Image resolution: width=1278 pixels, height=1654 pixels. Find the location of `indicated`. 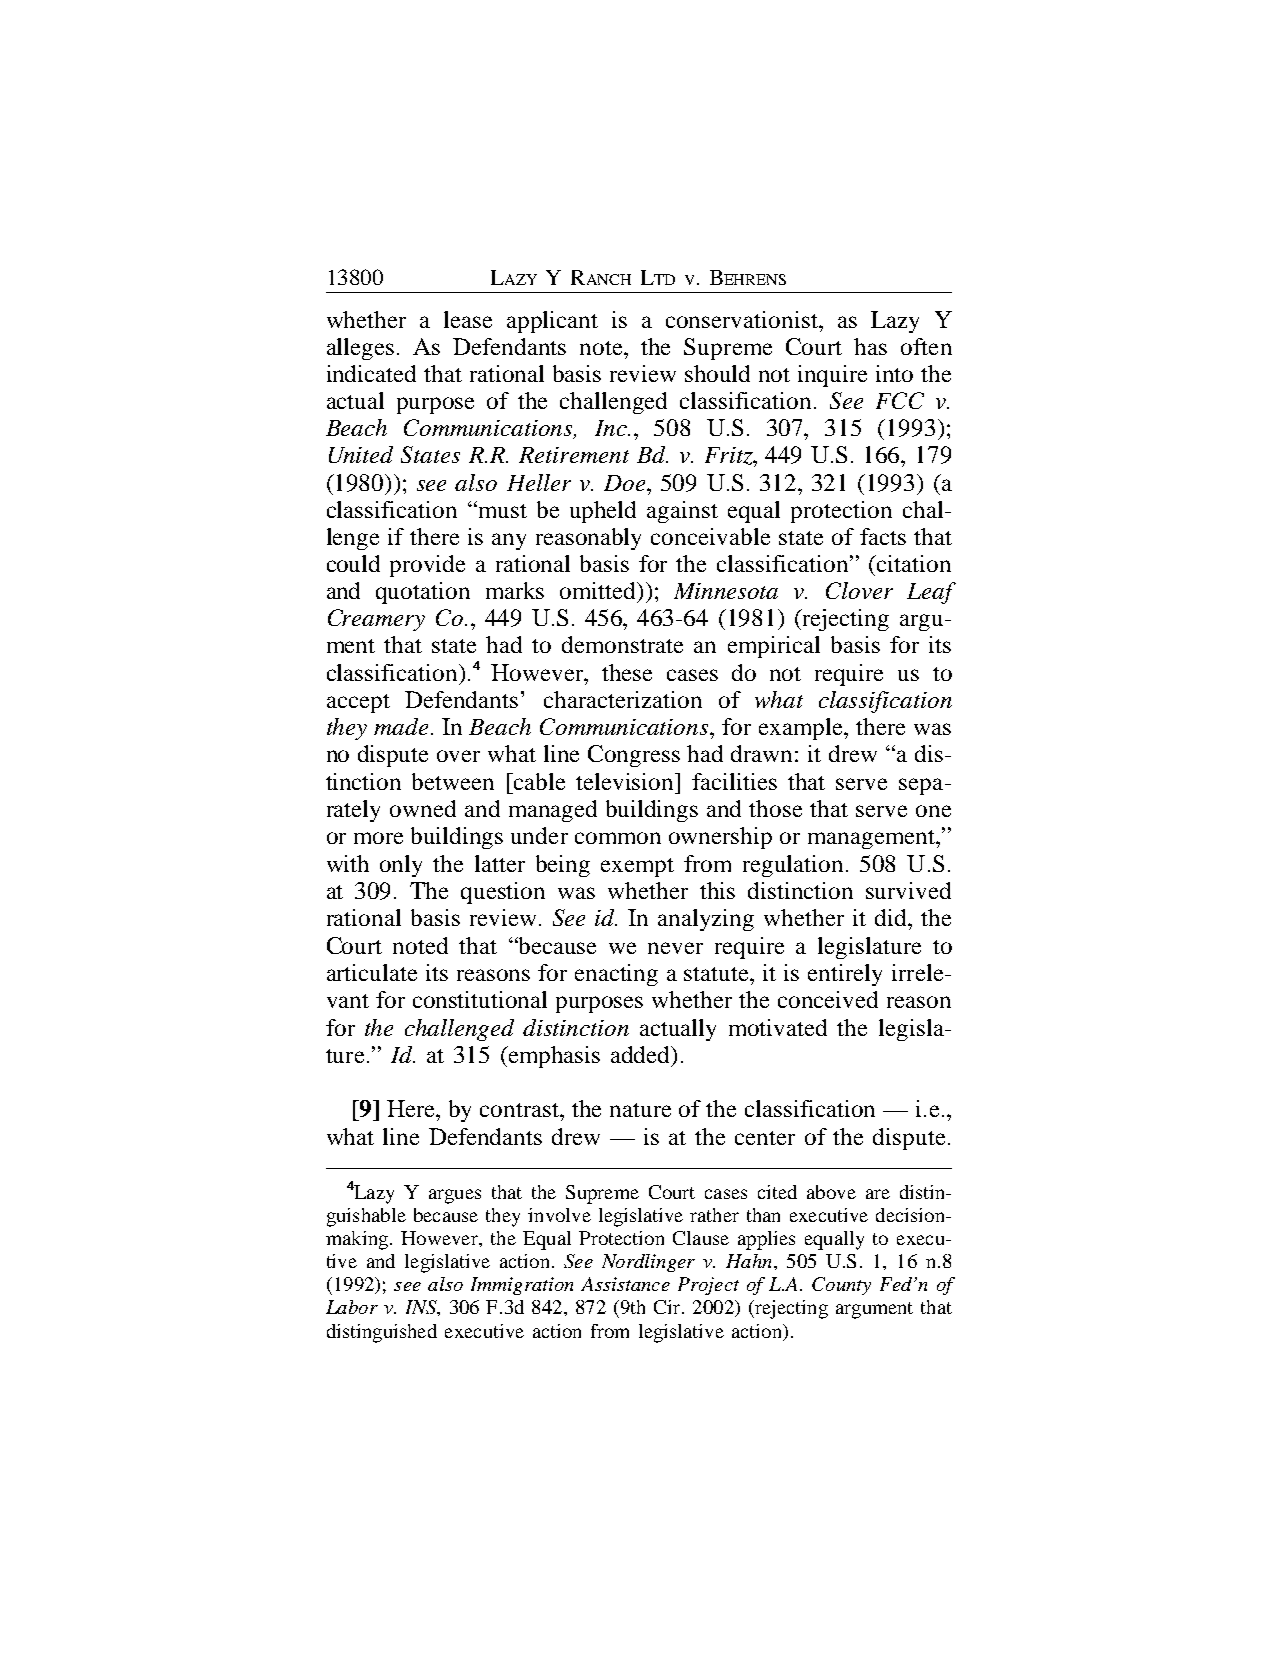

indicated is located at coordinates (371, 373).
